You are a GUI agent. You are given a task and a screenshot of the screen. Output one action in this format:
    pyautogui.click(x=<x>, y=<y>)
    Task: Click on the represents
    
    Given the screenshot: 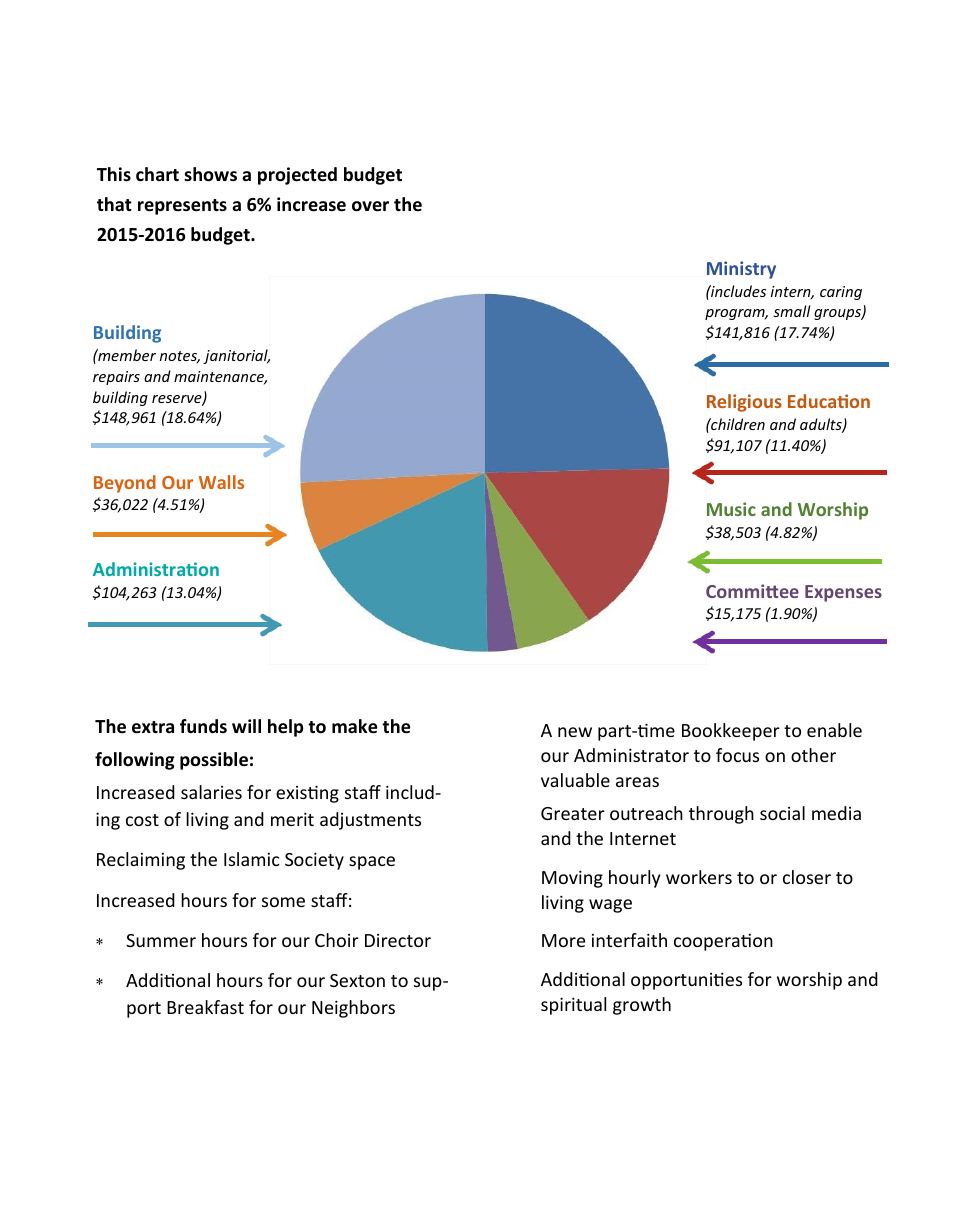 What is the action you would take?
    pyautogui.click(x=182, y=207)
